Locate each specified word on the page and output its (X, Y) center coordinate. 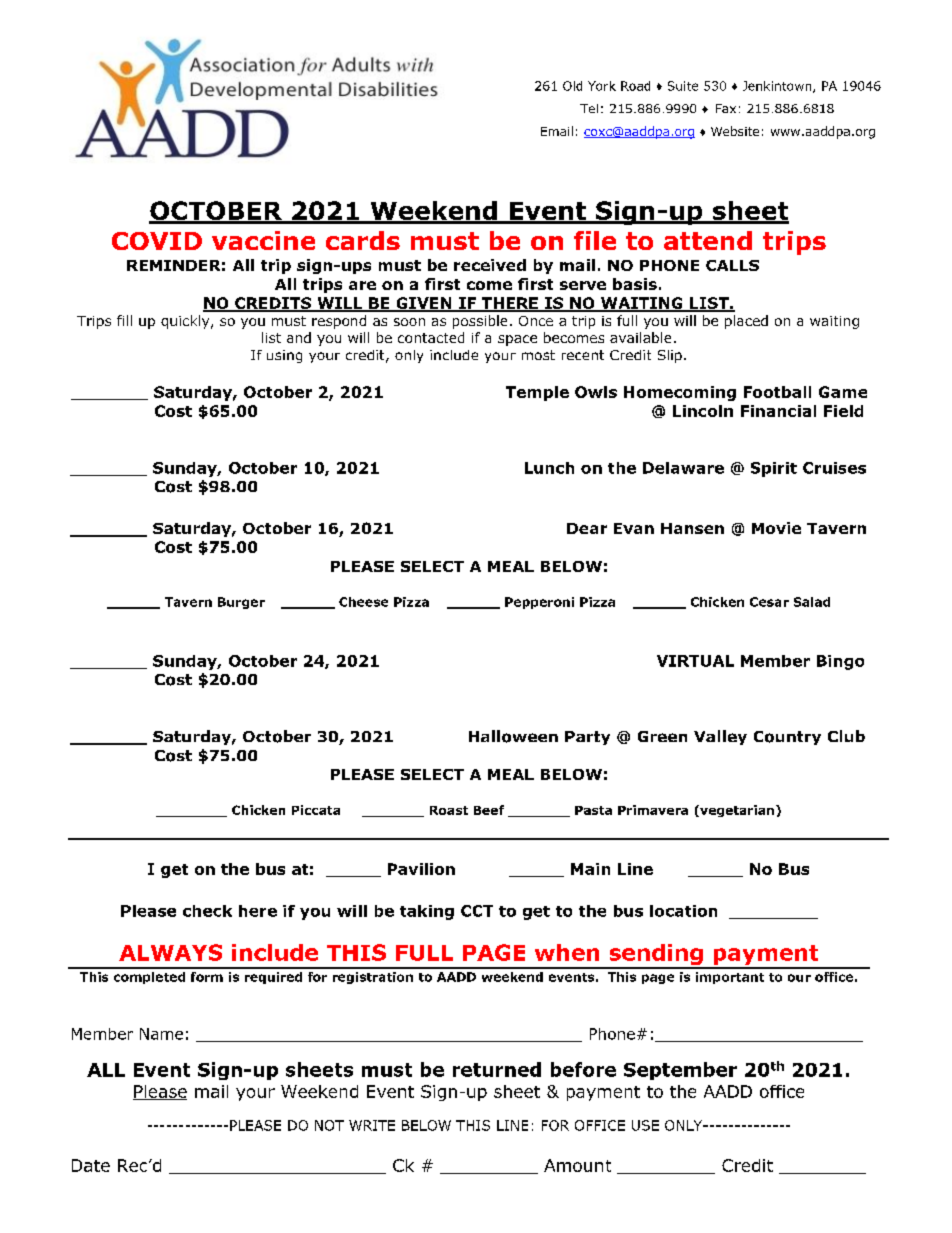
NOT (329, 1125)
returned (497, 1069)
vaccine (263, 240)
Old (572, 86)
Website (735, 131)
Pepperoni (539, 603)
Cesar (769, 602)
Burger (241, 603)
